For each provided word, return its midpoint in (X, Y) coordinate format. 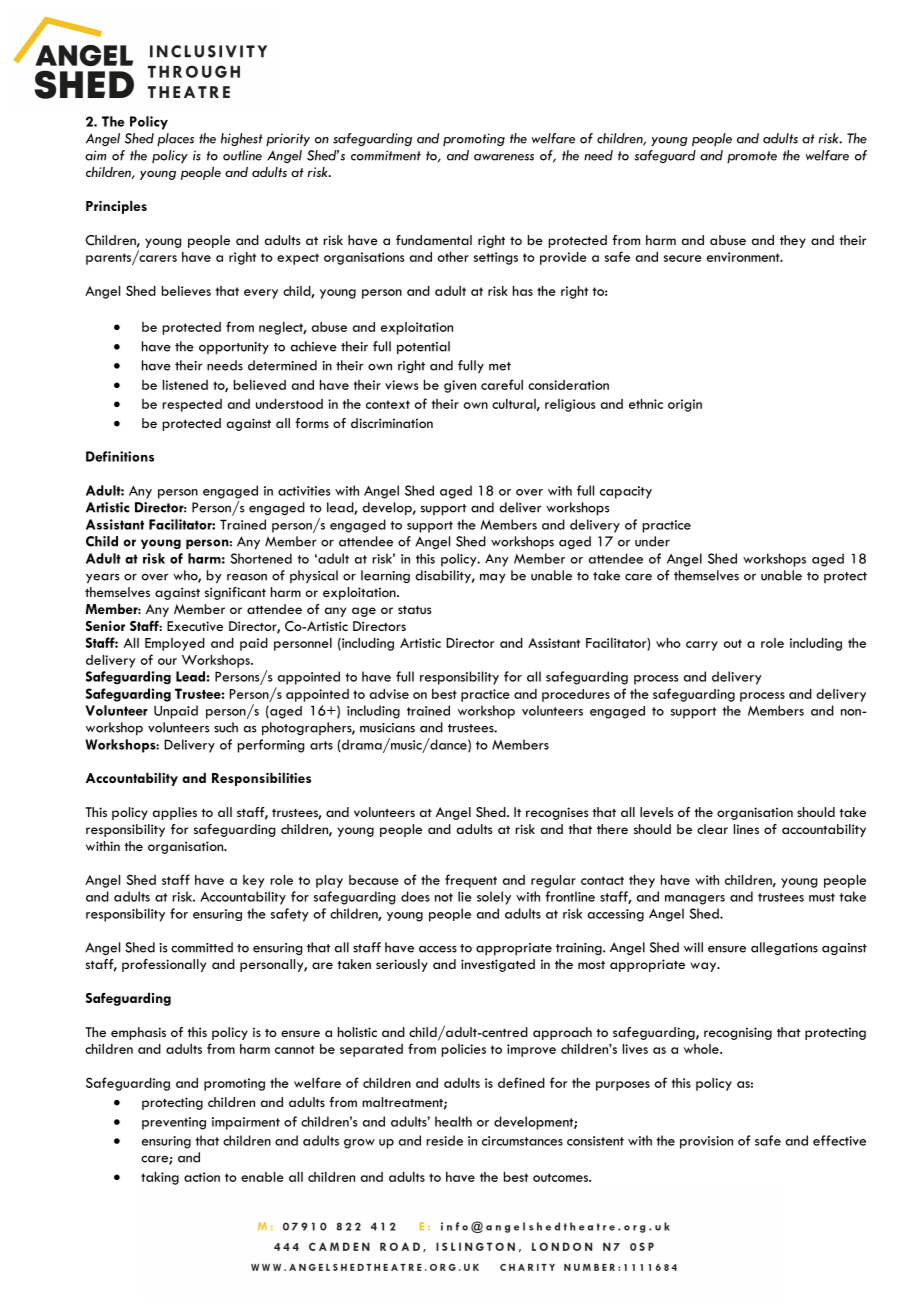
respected (192, 405)
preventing (174, 1123)
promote (752, 157)
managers (695, 900)
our (167, 661)
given (460, 386)
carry (702, 646)
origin (685, 405)
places (175, 139)
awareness (504, 157)
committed (202, 947)
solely (494, 898)
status (414, 610)
